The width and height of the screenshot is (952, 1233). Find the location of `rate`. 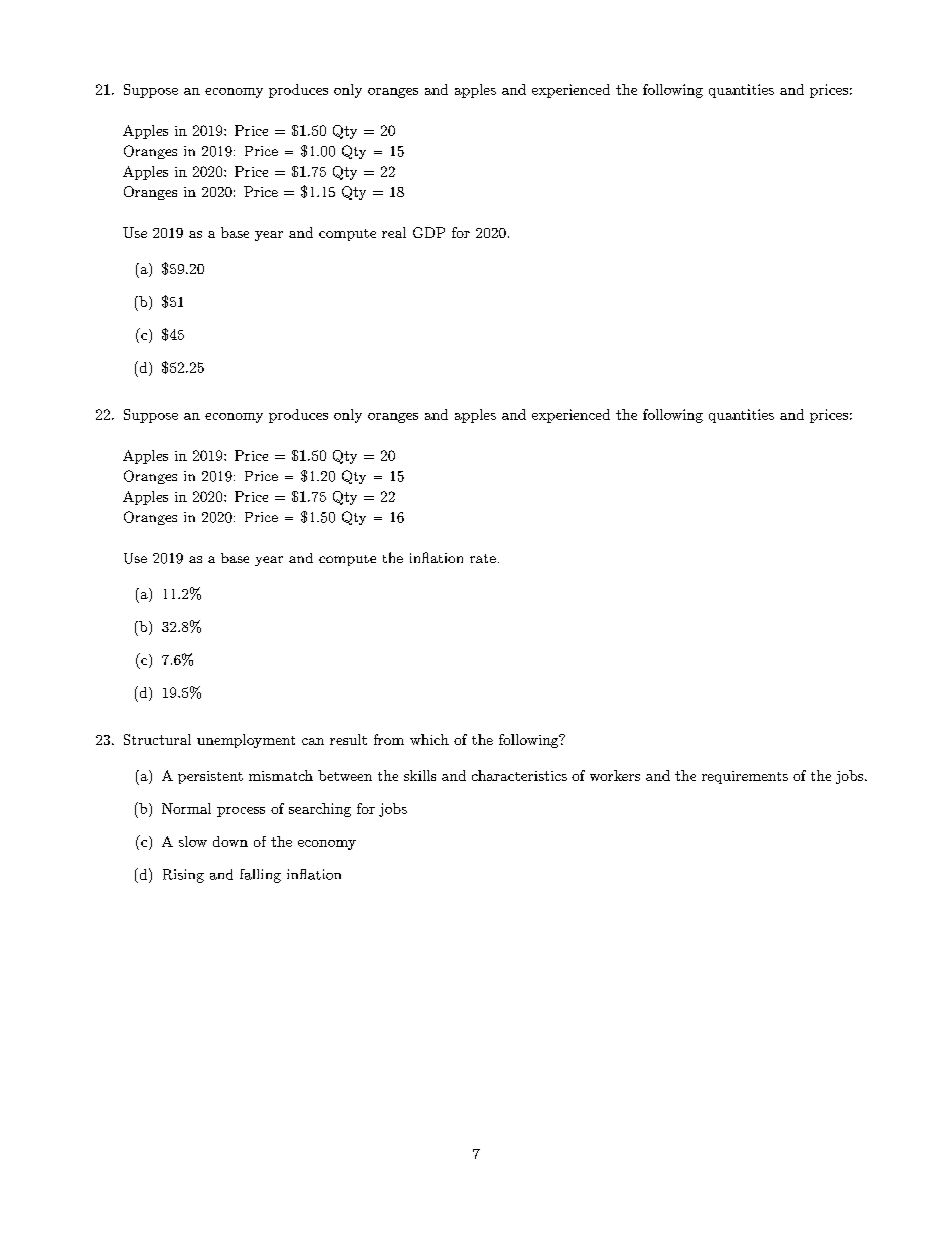

rate is located at coordinates (483, 558).
